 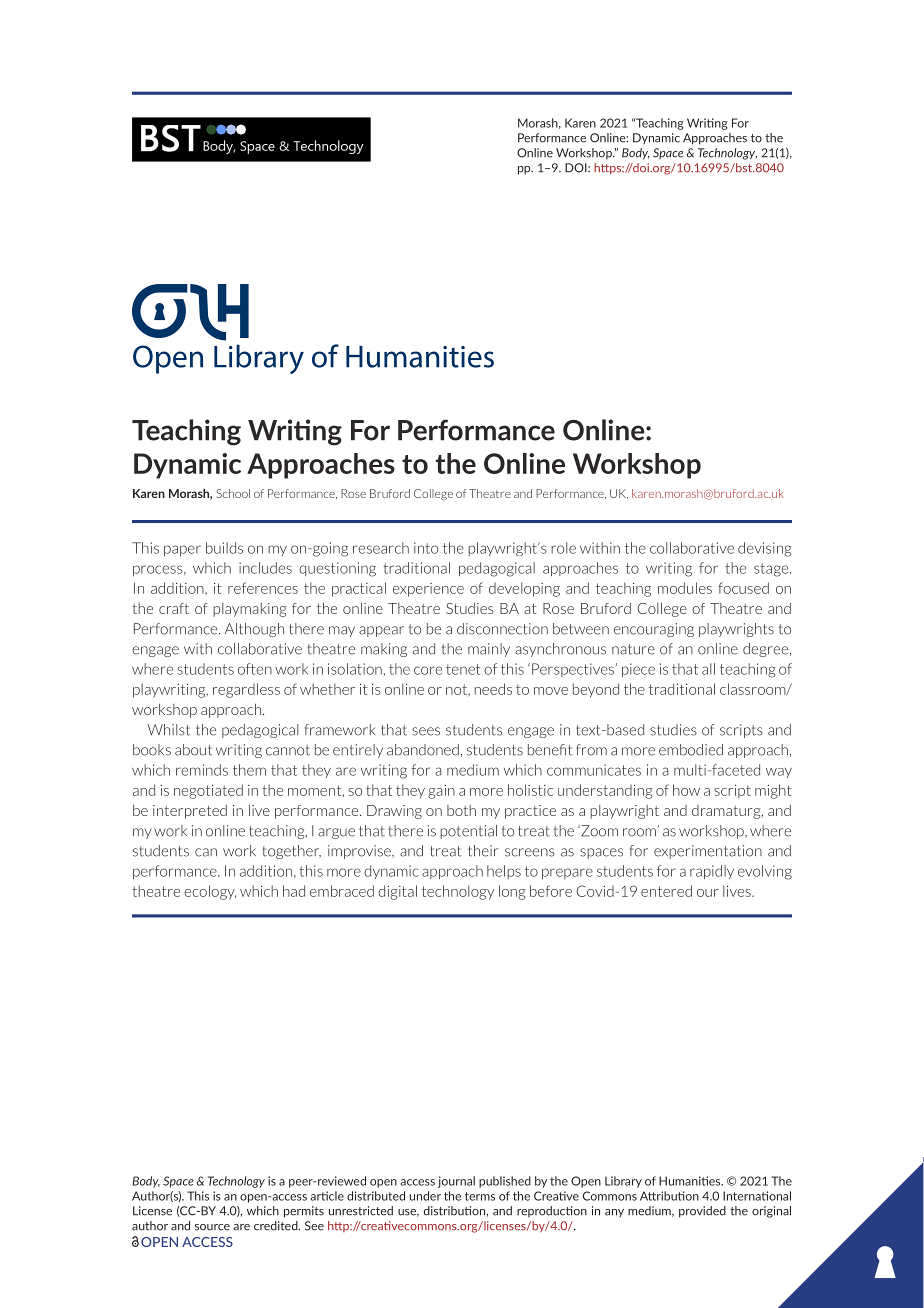 I want to click on source, so click(x=212, y=1227).
